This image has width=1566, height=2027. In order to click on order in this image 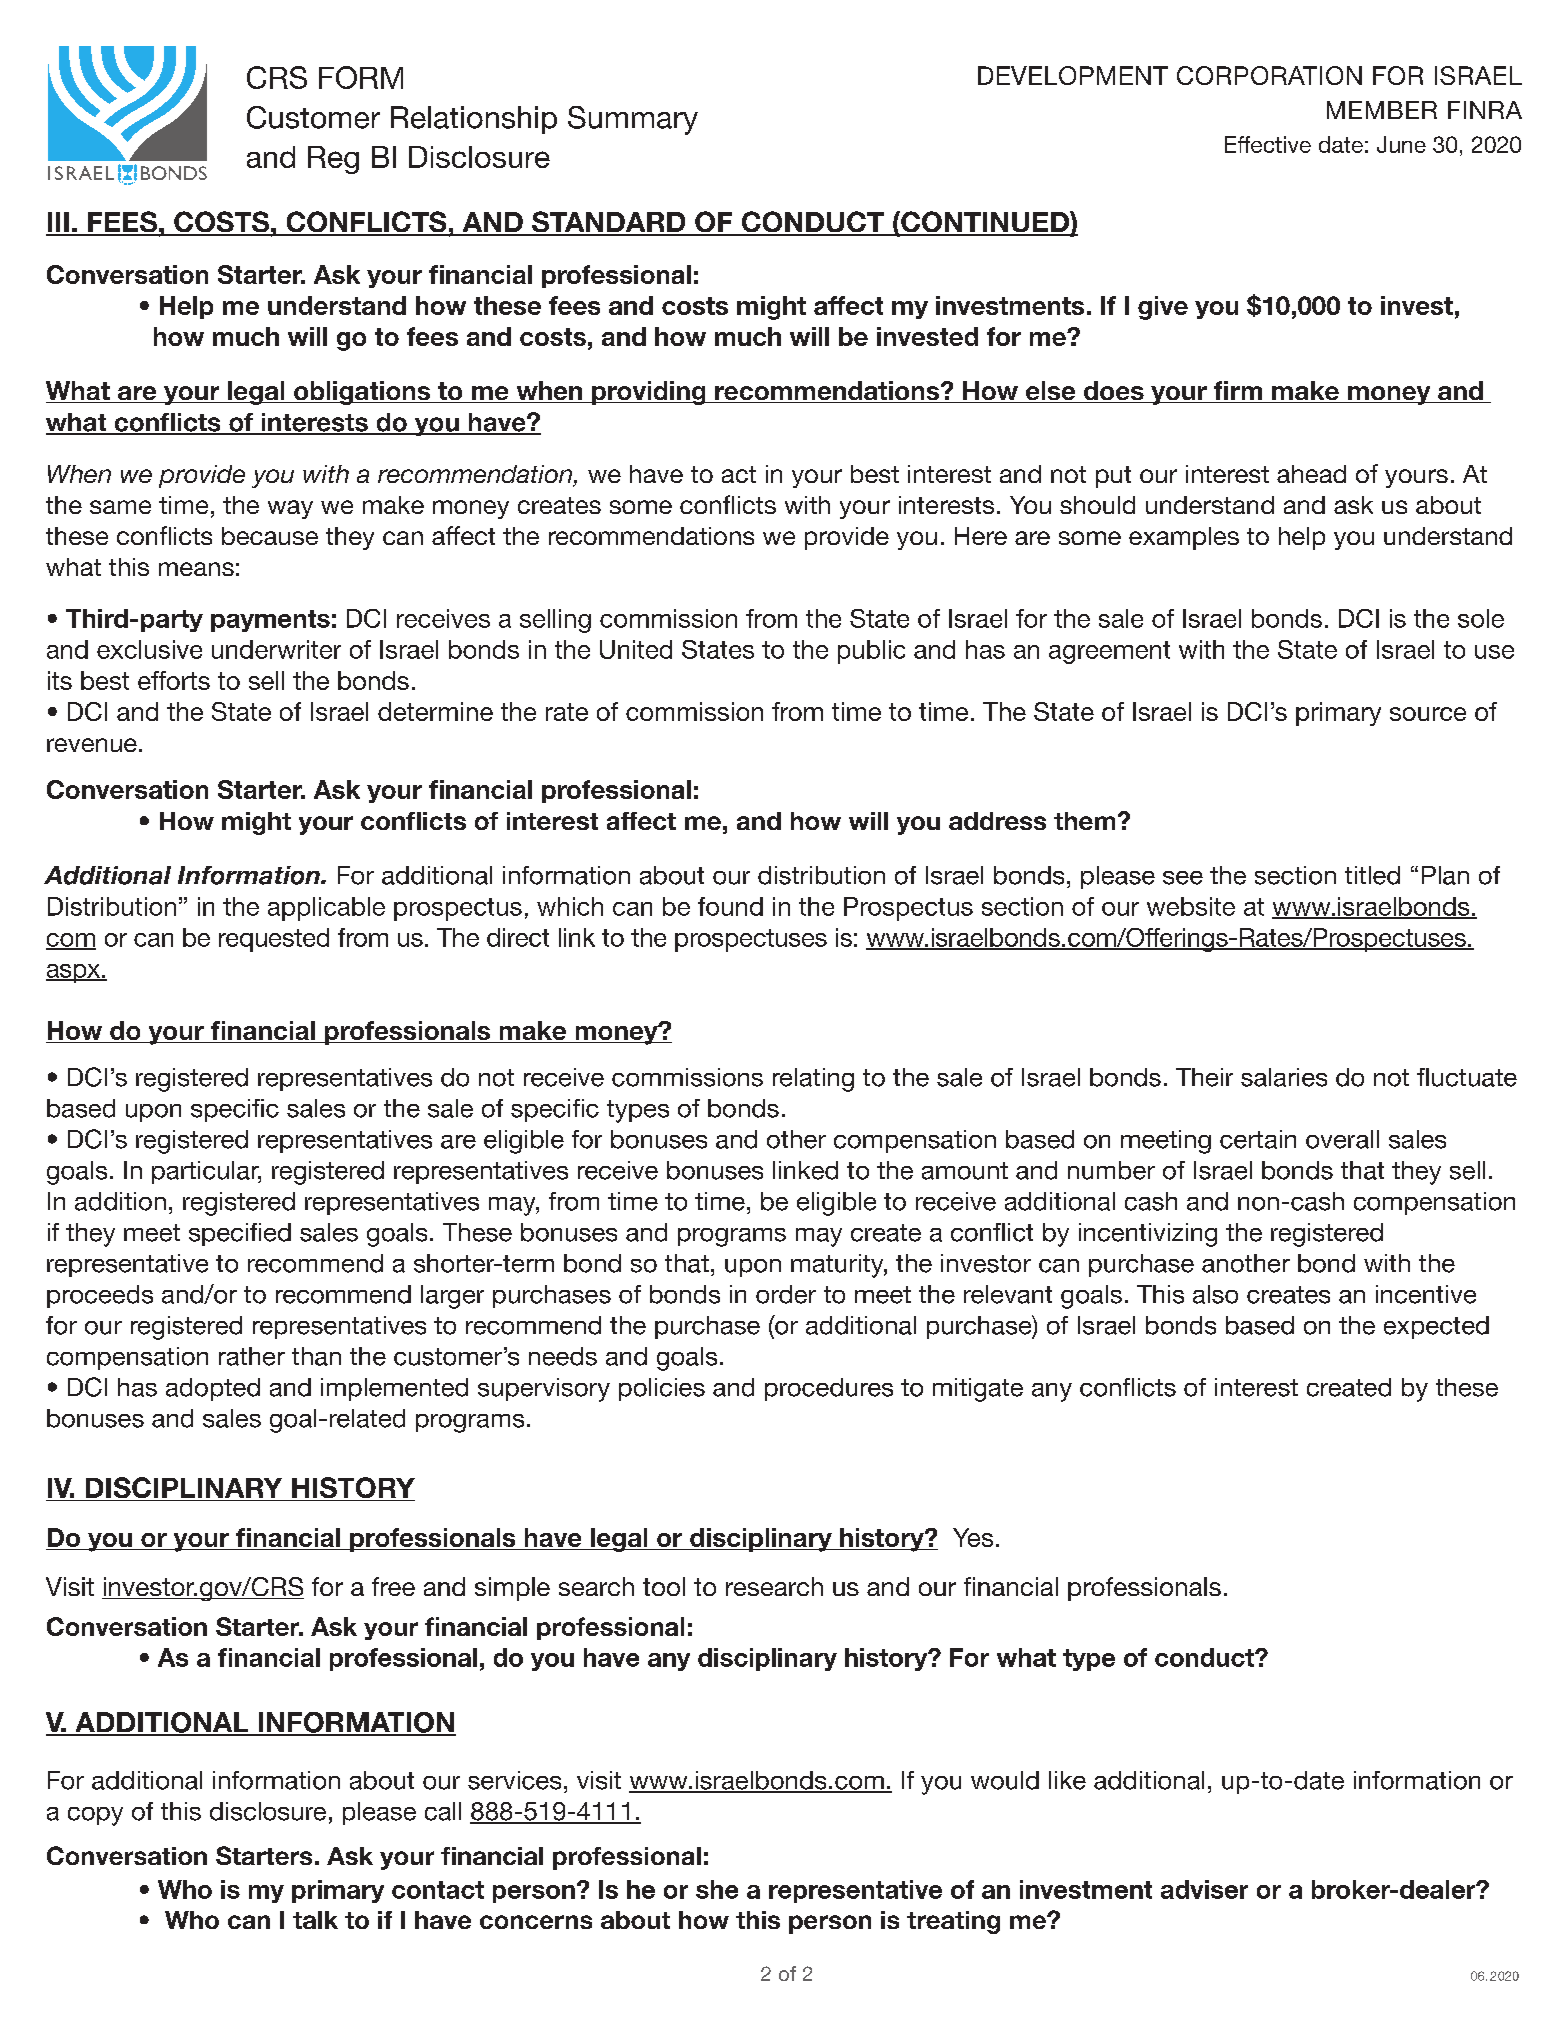, I will do `click(786, 1294)`.
